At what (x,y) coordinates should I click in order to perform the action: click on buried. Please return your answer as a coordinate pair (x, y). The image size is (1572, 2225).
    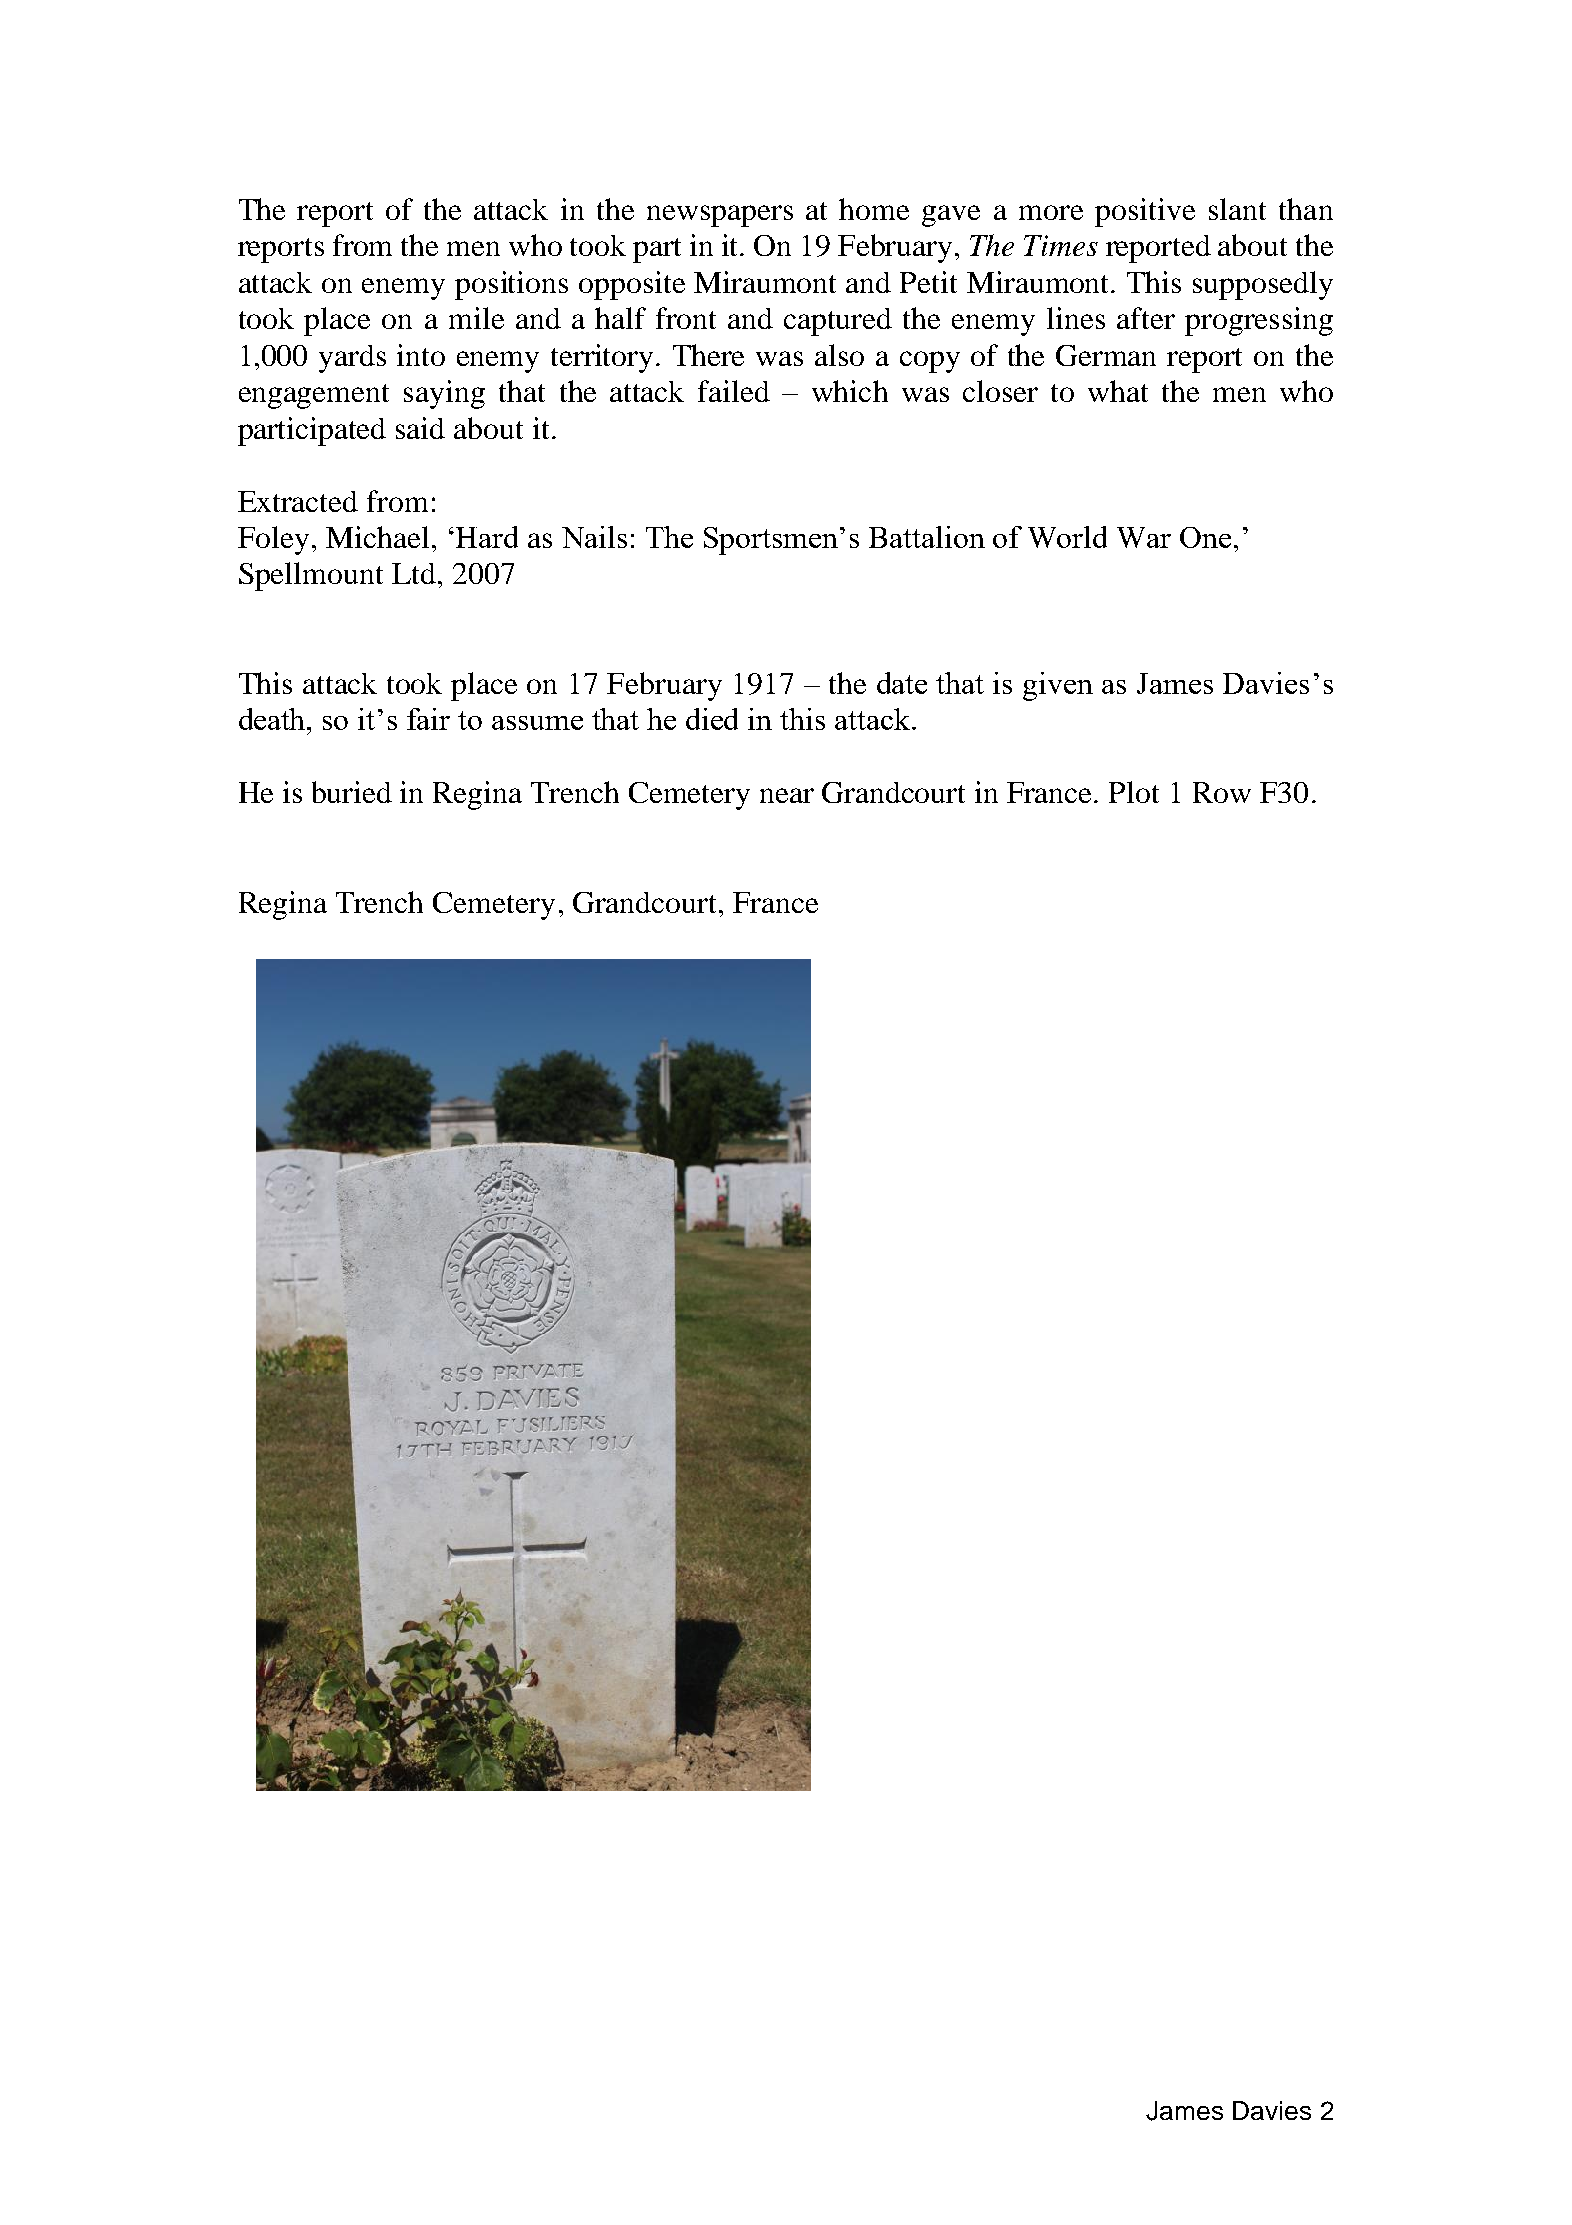
    Looking at the image, I should click on (352, 792).
